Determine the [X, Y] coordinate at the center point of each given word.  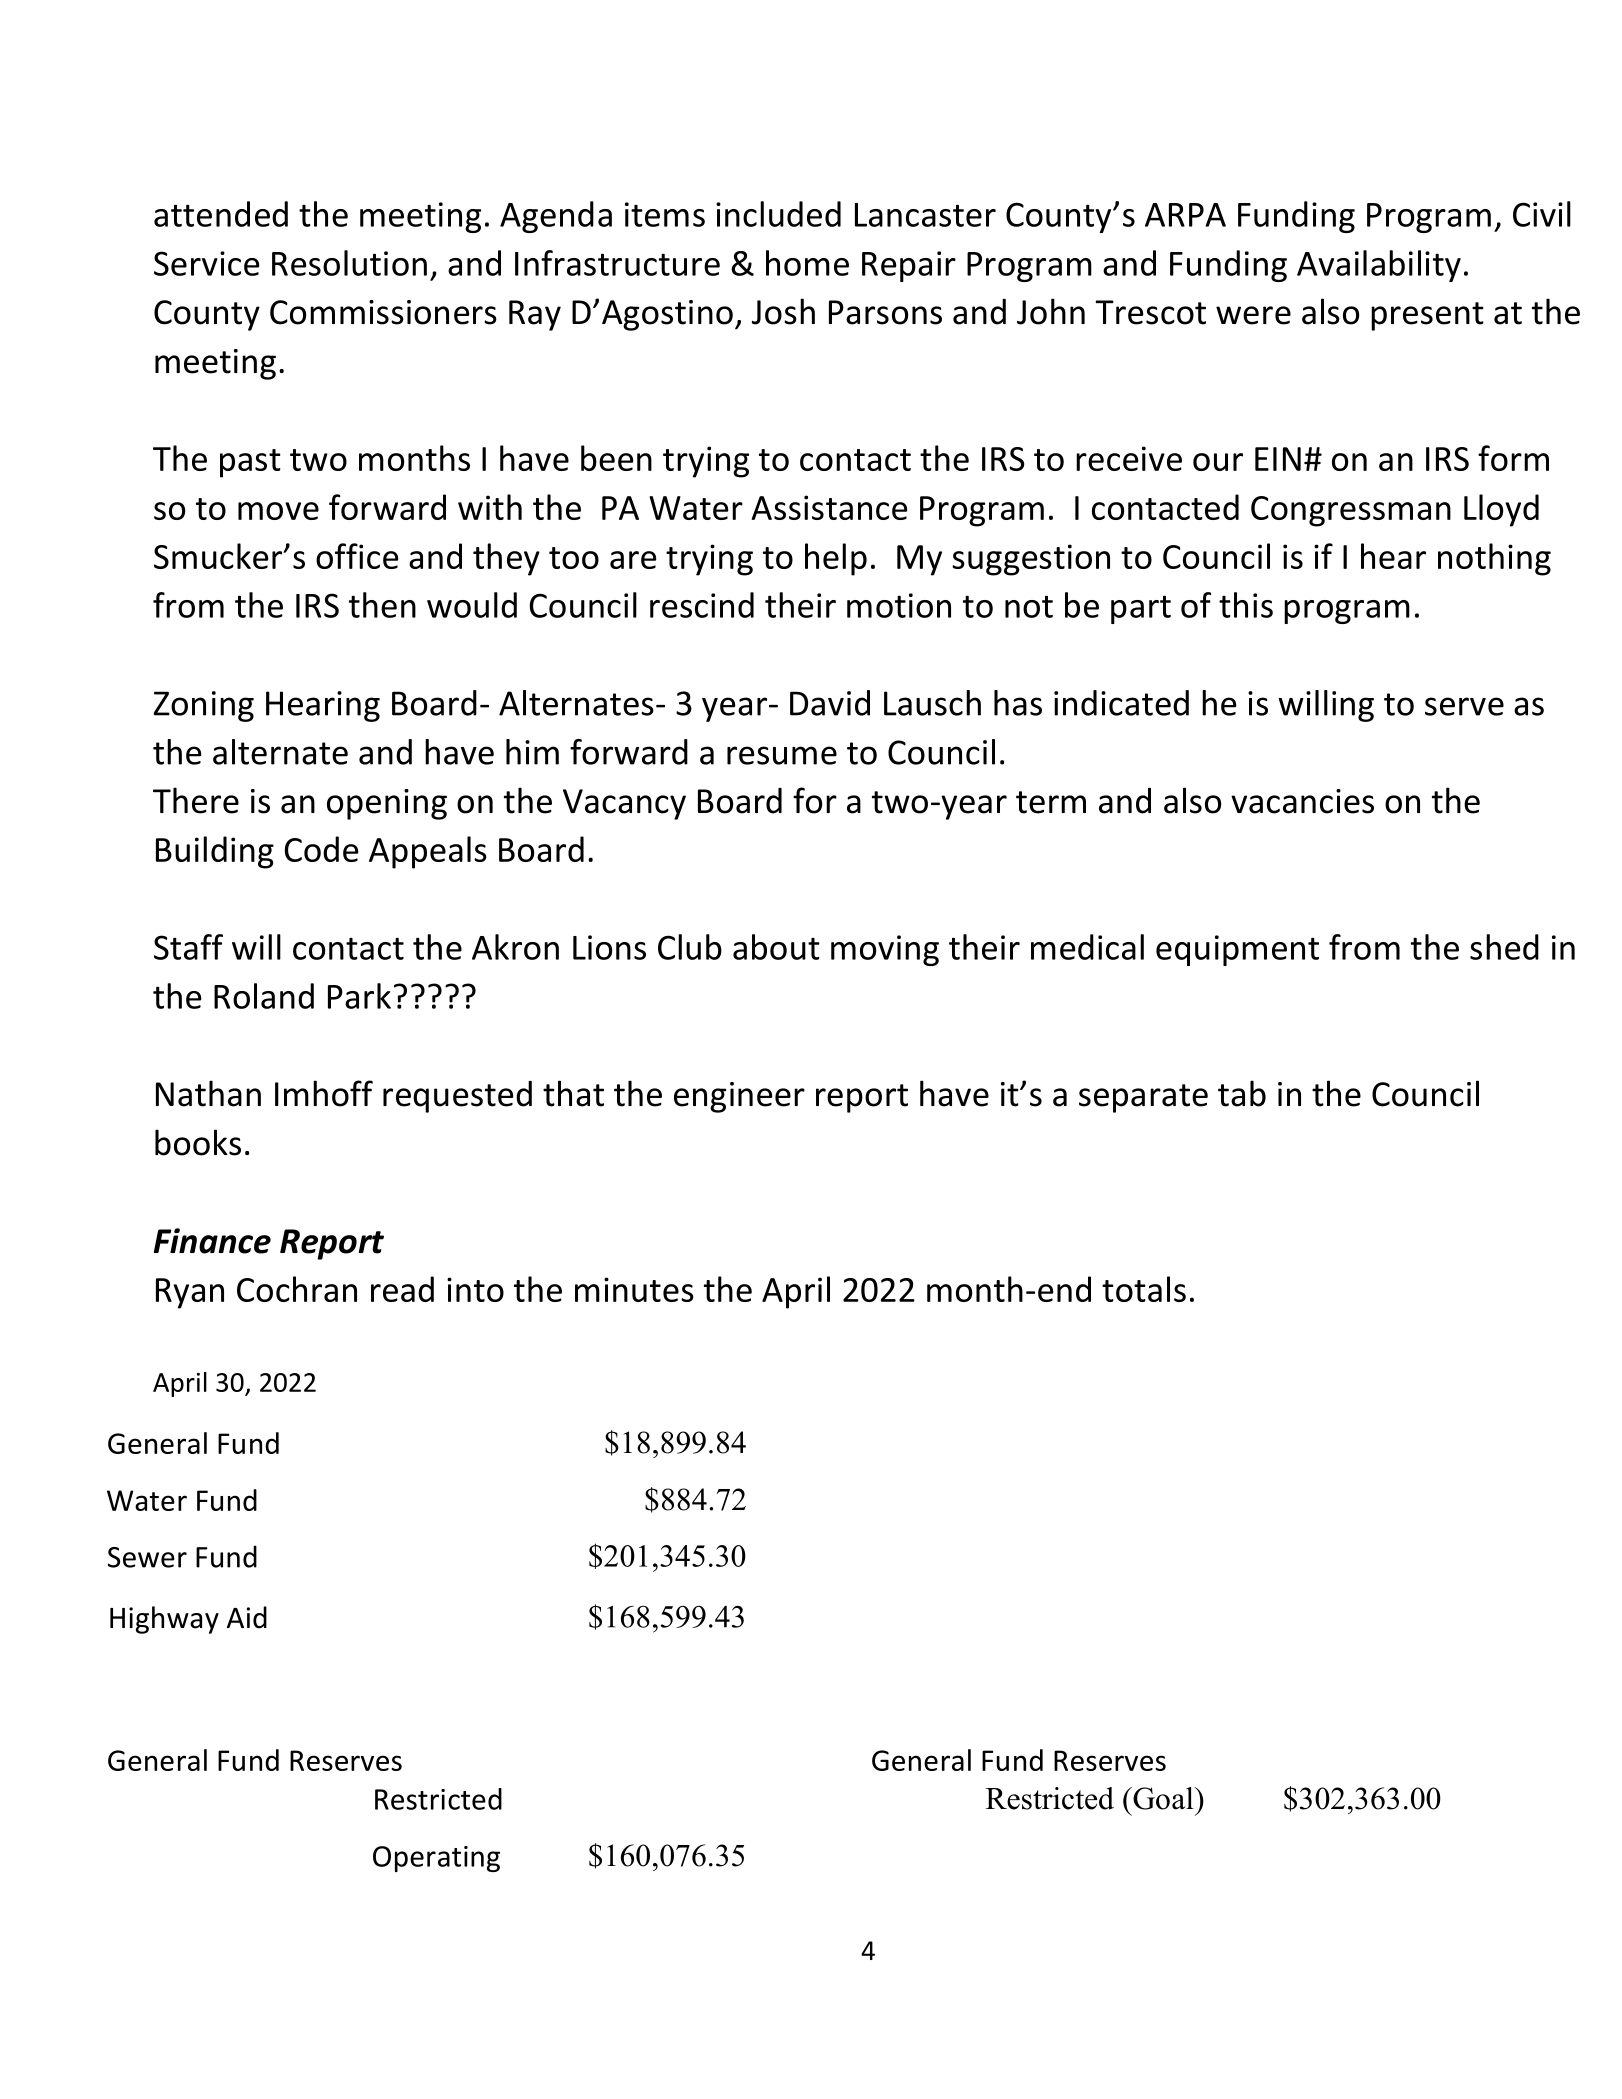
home [807, 263]
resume [782, 755]
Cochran [297, 1289]
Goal [1163, 1798]
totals [1144, 1289]
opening [387, 804]
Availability [1379, 266]
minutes [634, 1289]
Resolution [349, 263]
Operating [436, 1859]
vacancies [1302, 801]
